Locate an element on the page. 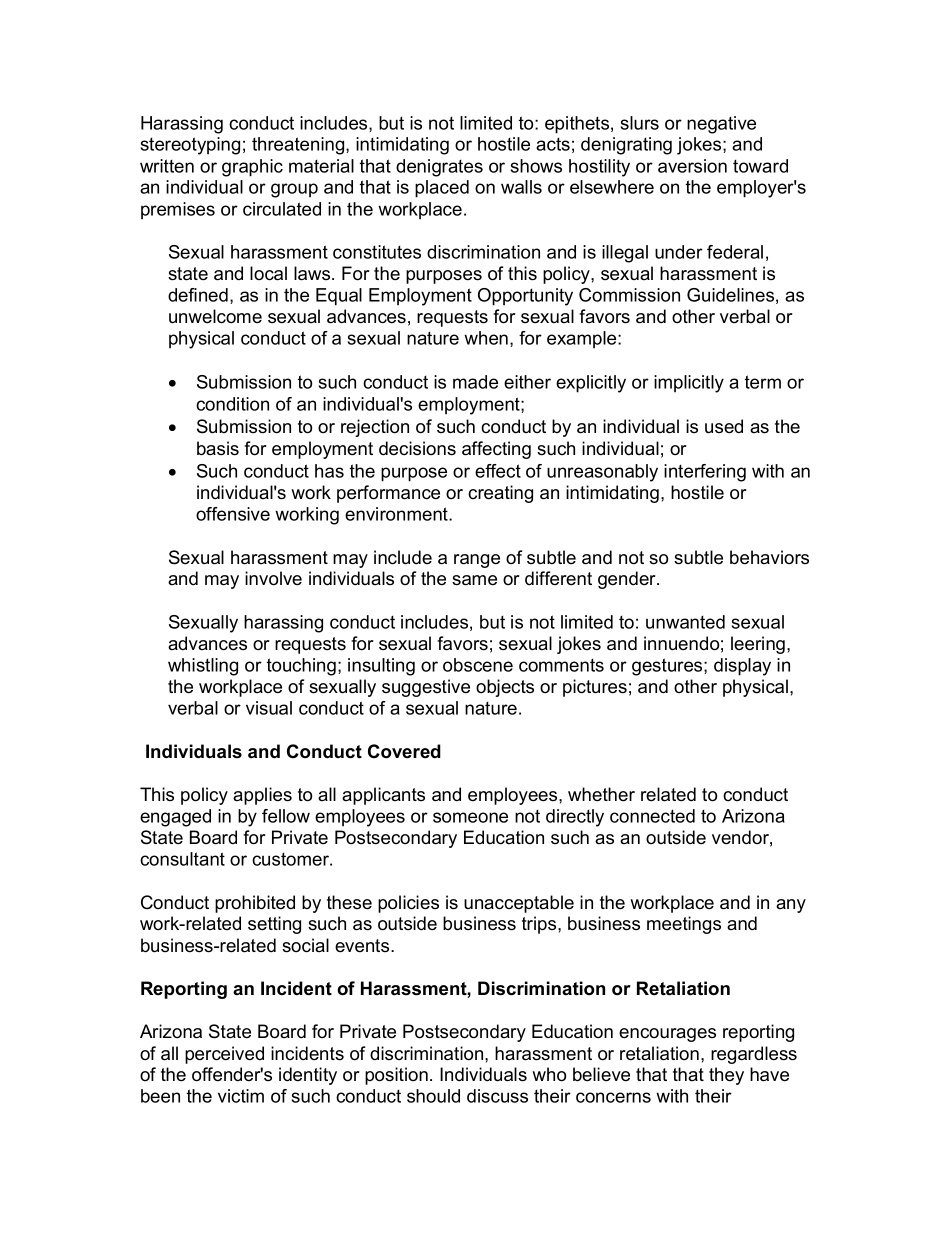 This page has width=952, height=1233. graphic is located at coordinates (252, 168).
